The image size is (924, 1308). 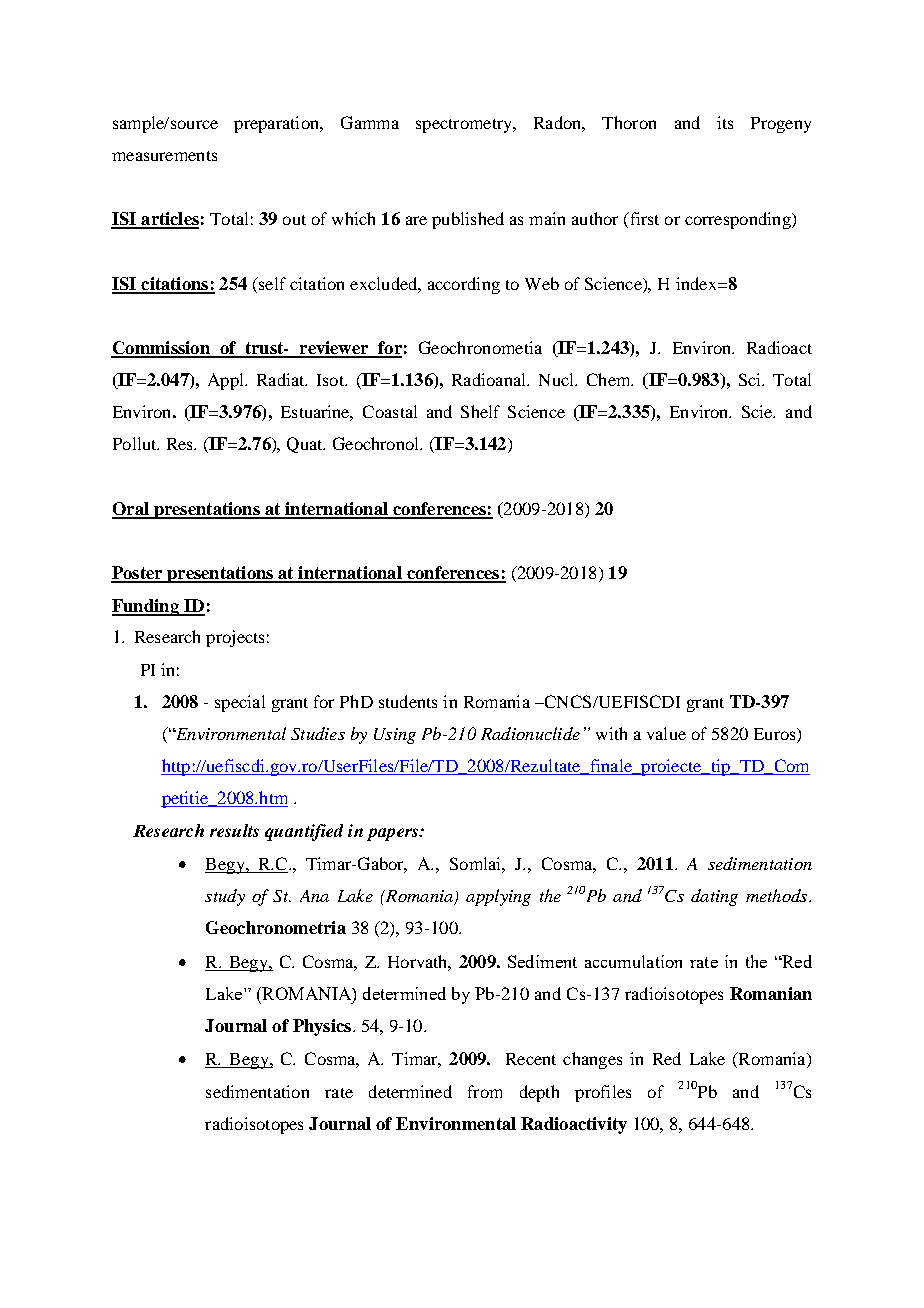 What do you see at coordinates (480, 411) in the screenshot?
I see `Shelf` at bounding box center [480, 411].
